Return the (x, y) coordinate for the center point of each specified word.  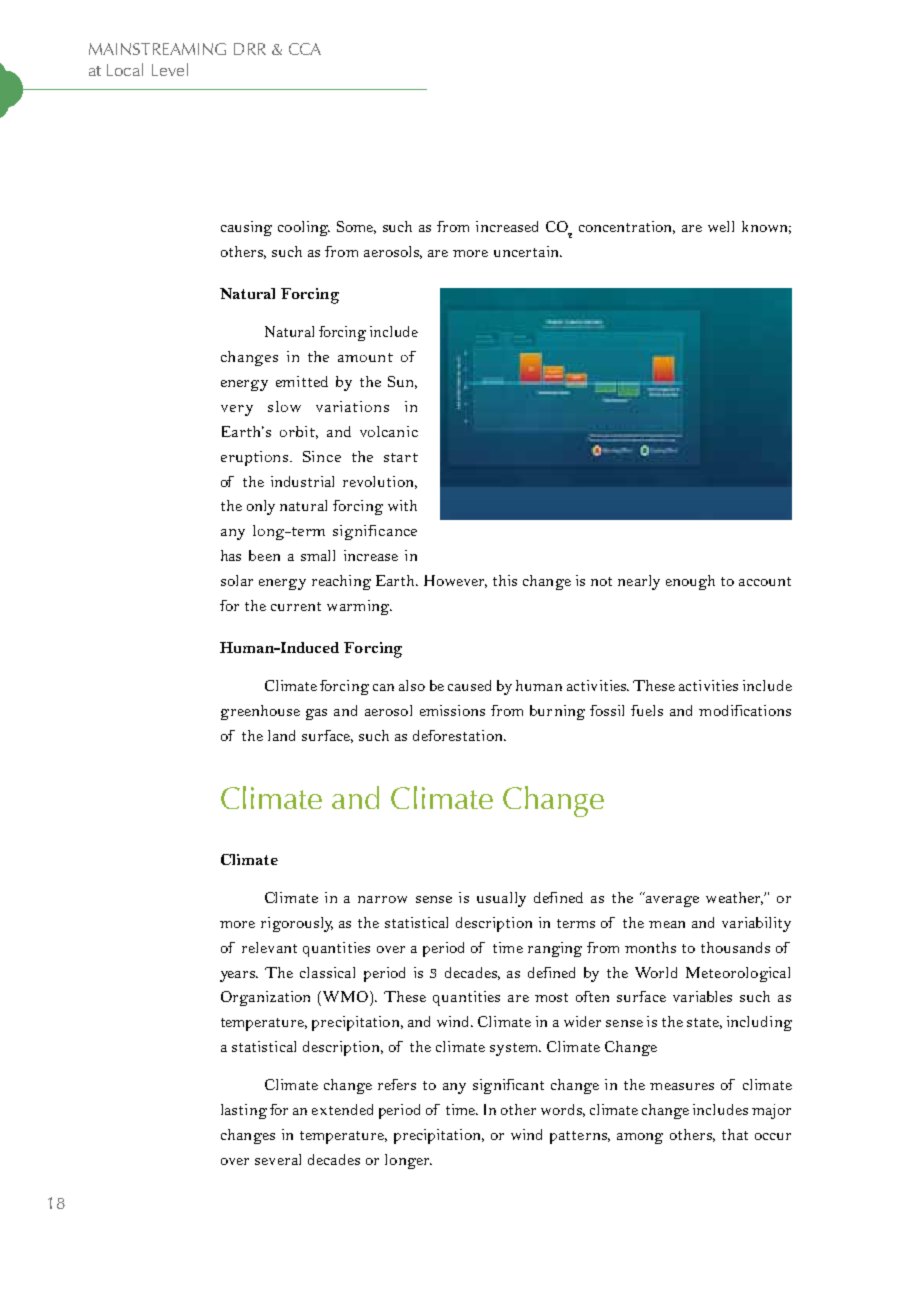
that (735, 1134)
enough (690, 582)
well (721, 226)
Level (170, 69)
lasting (244, 1111)
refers (397, 1084)
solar (237, 580)
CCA (305, 49)
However (455, 581)
